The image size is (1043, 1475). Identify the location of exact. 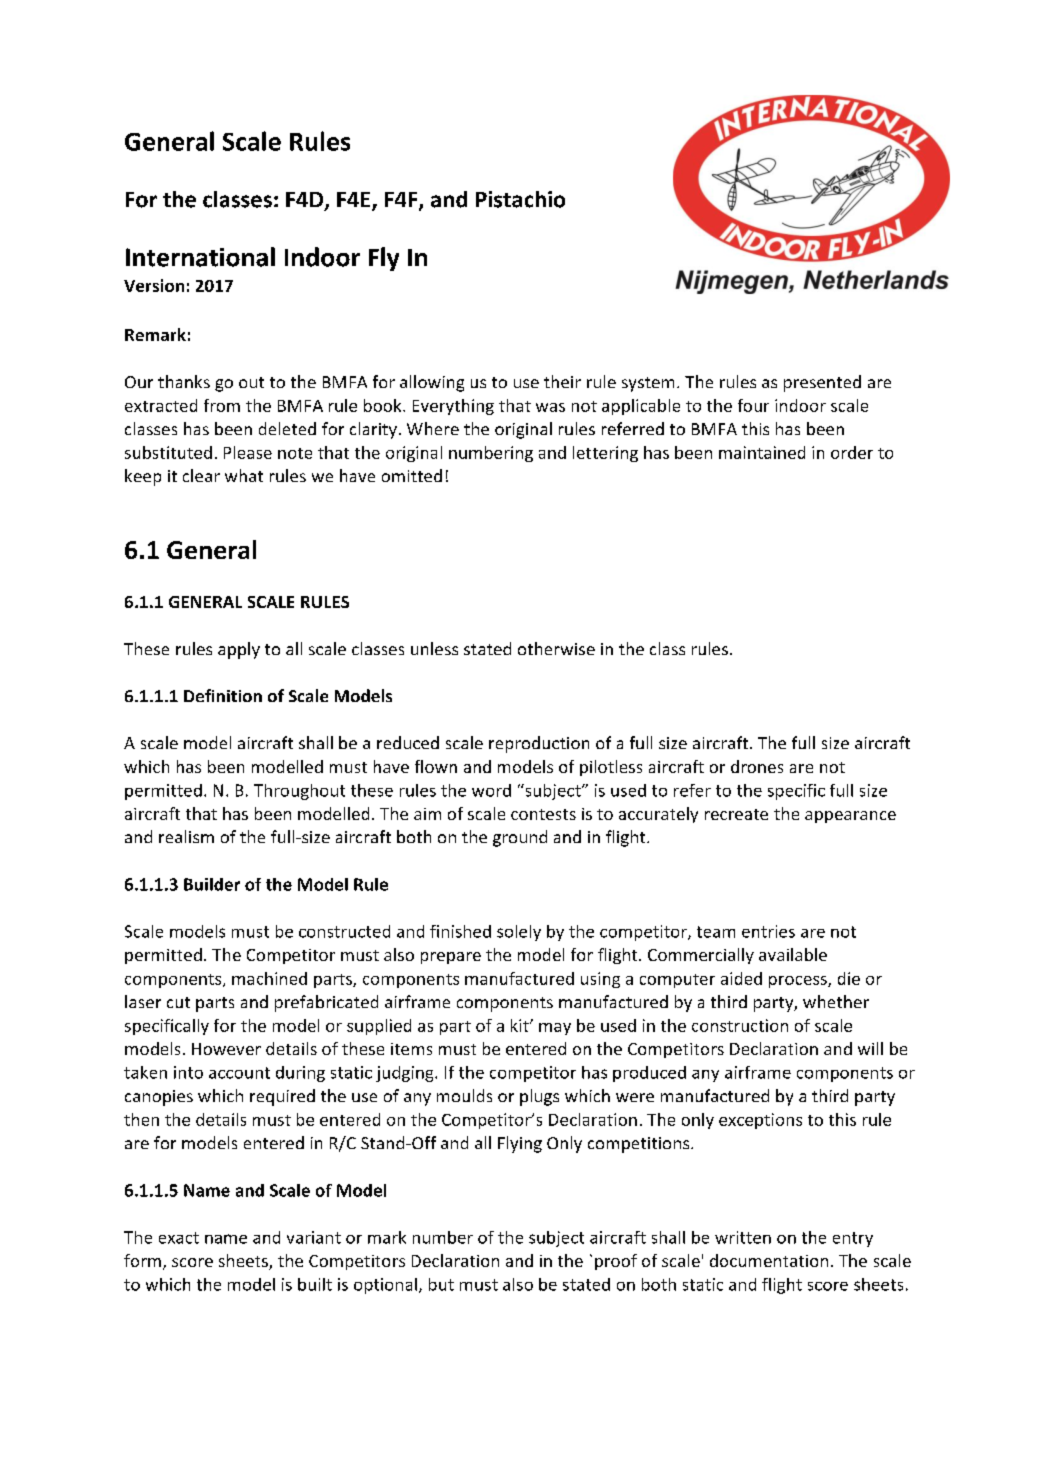
(179, 1238).
